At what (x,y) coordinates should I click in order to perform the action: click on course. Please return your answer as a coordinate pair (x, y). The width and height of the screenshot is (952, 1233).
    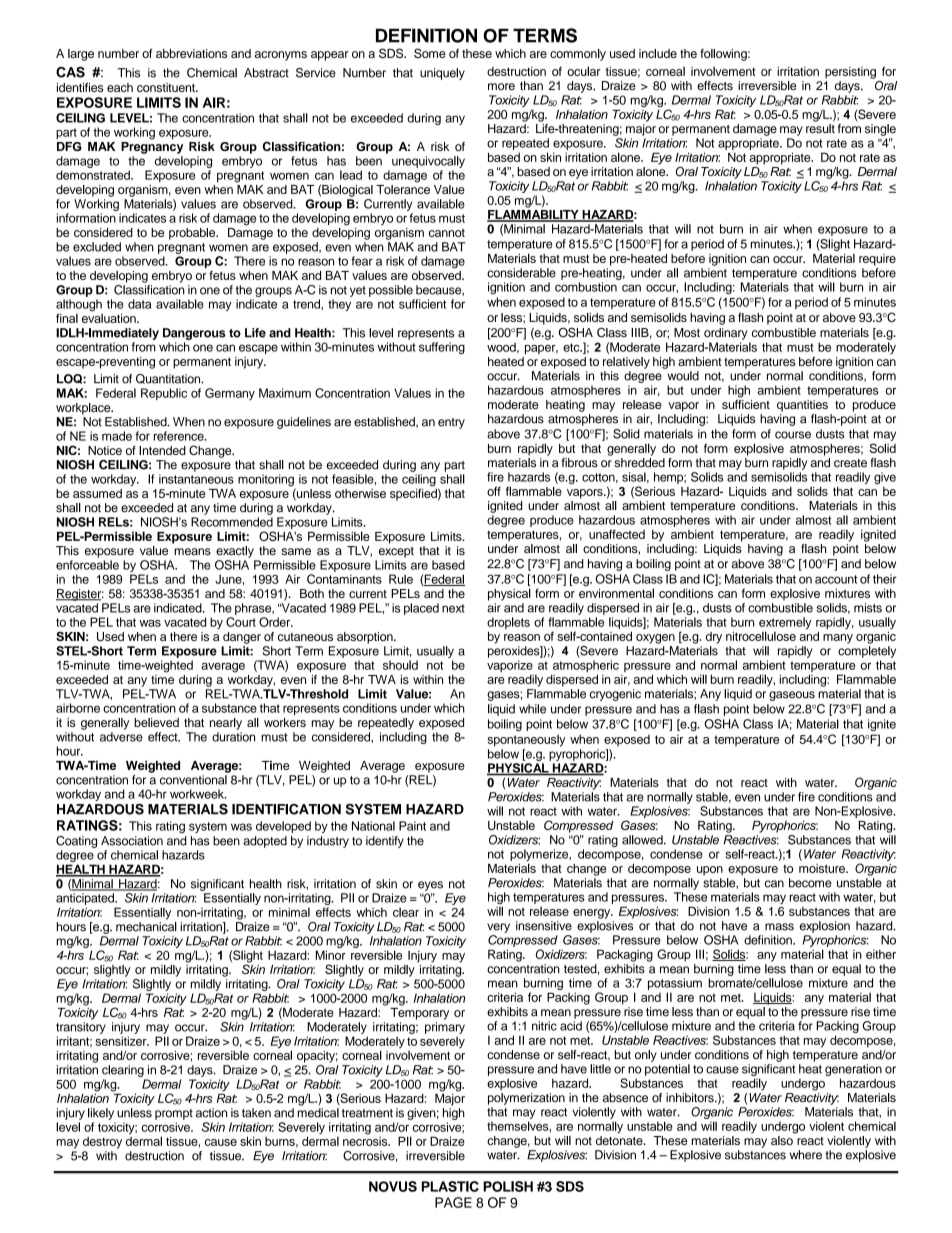
    Looking at the image, I should click on (793, 435).
